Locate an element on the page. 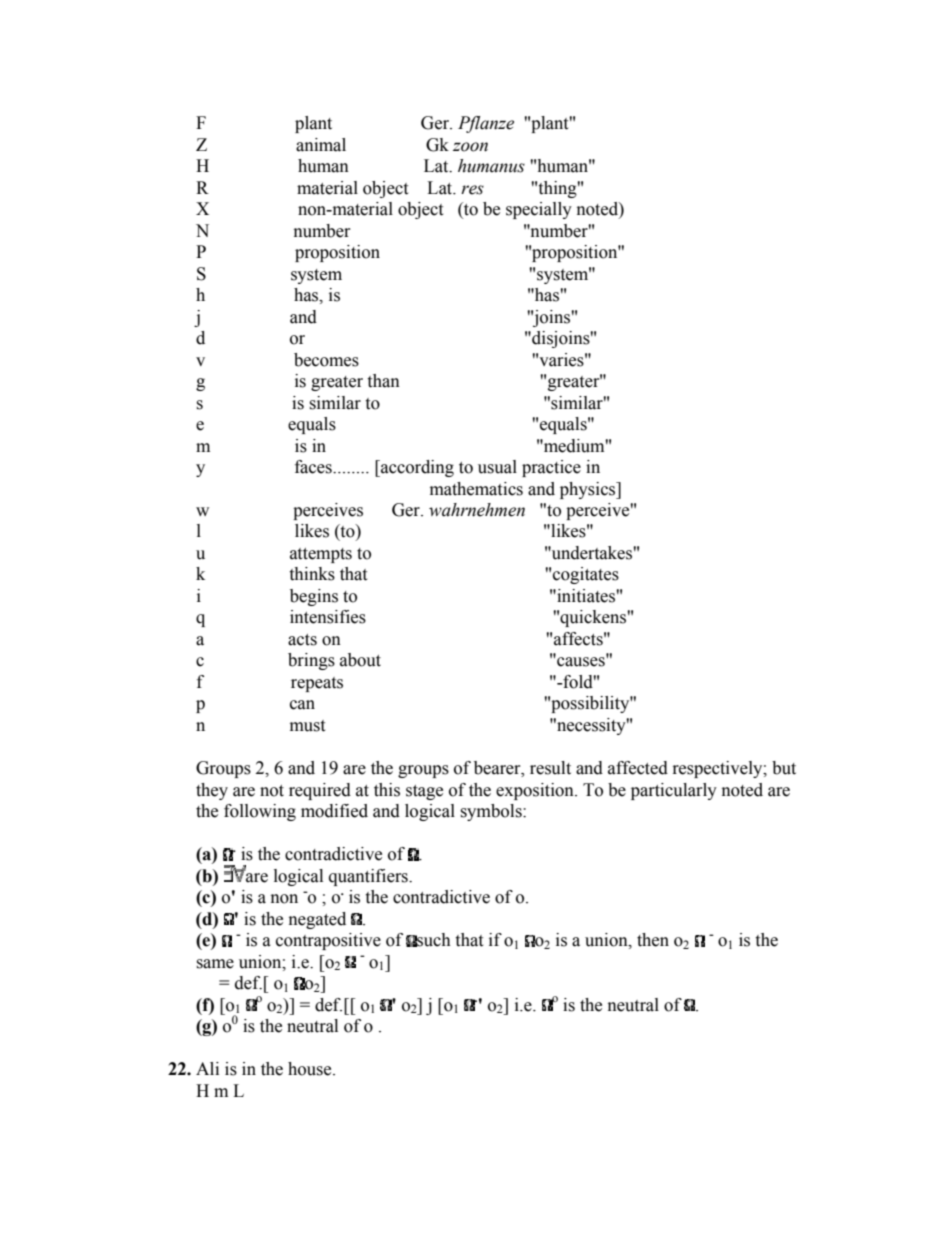 Image resolution: width=952 pixels, height=1233 pixels. physics is located at coordinates (589, 490).
